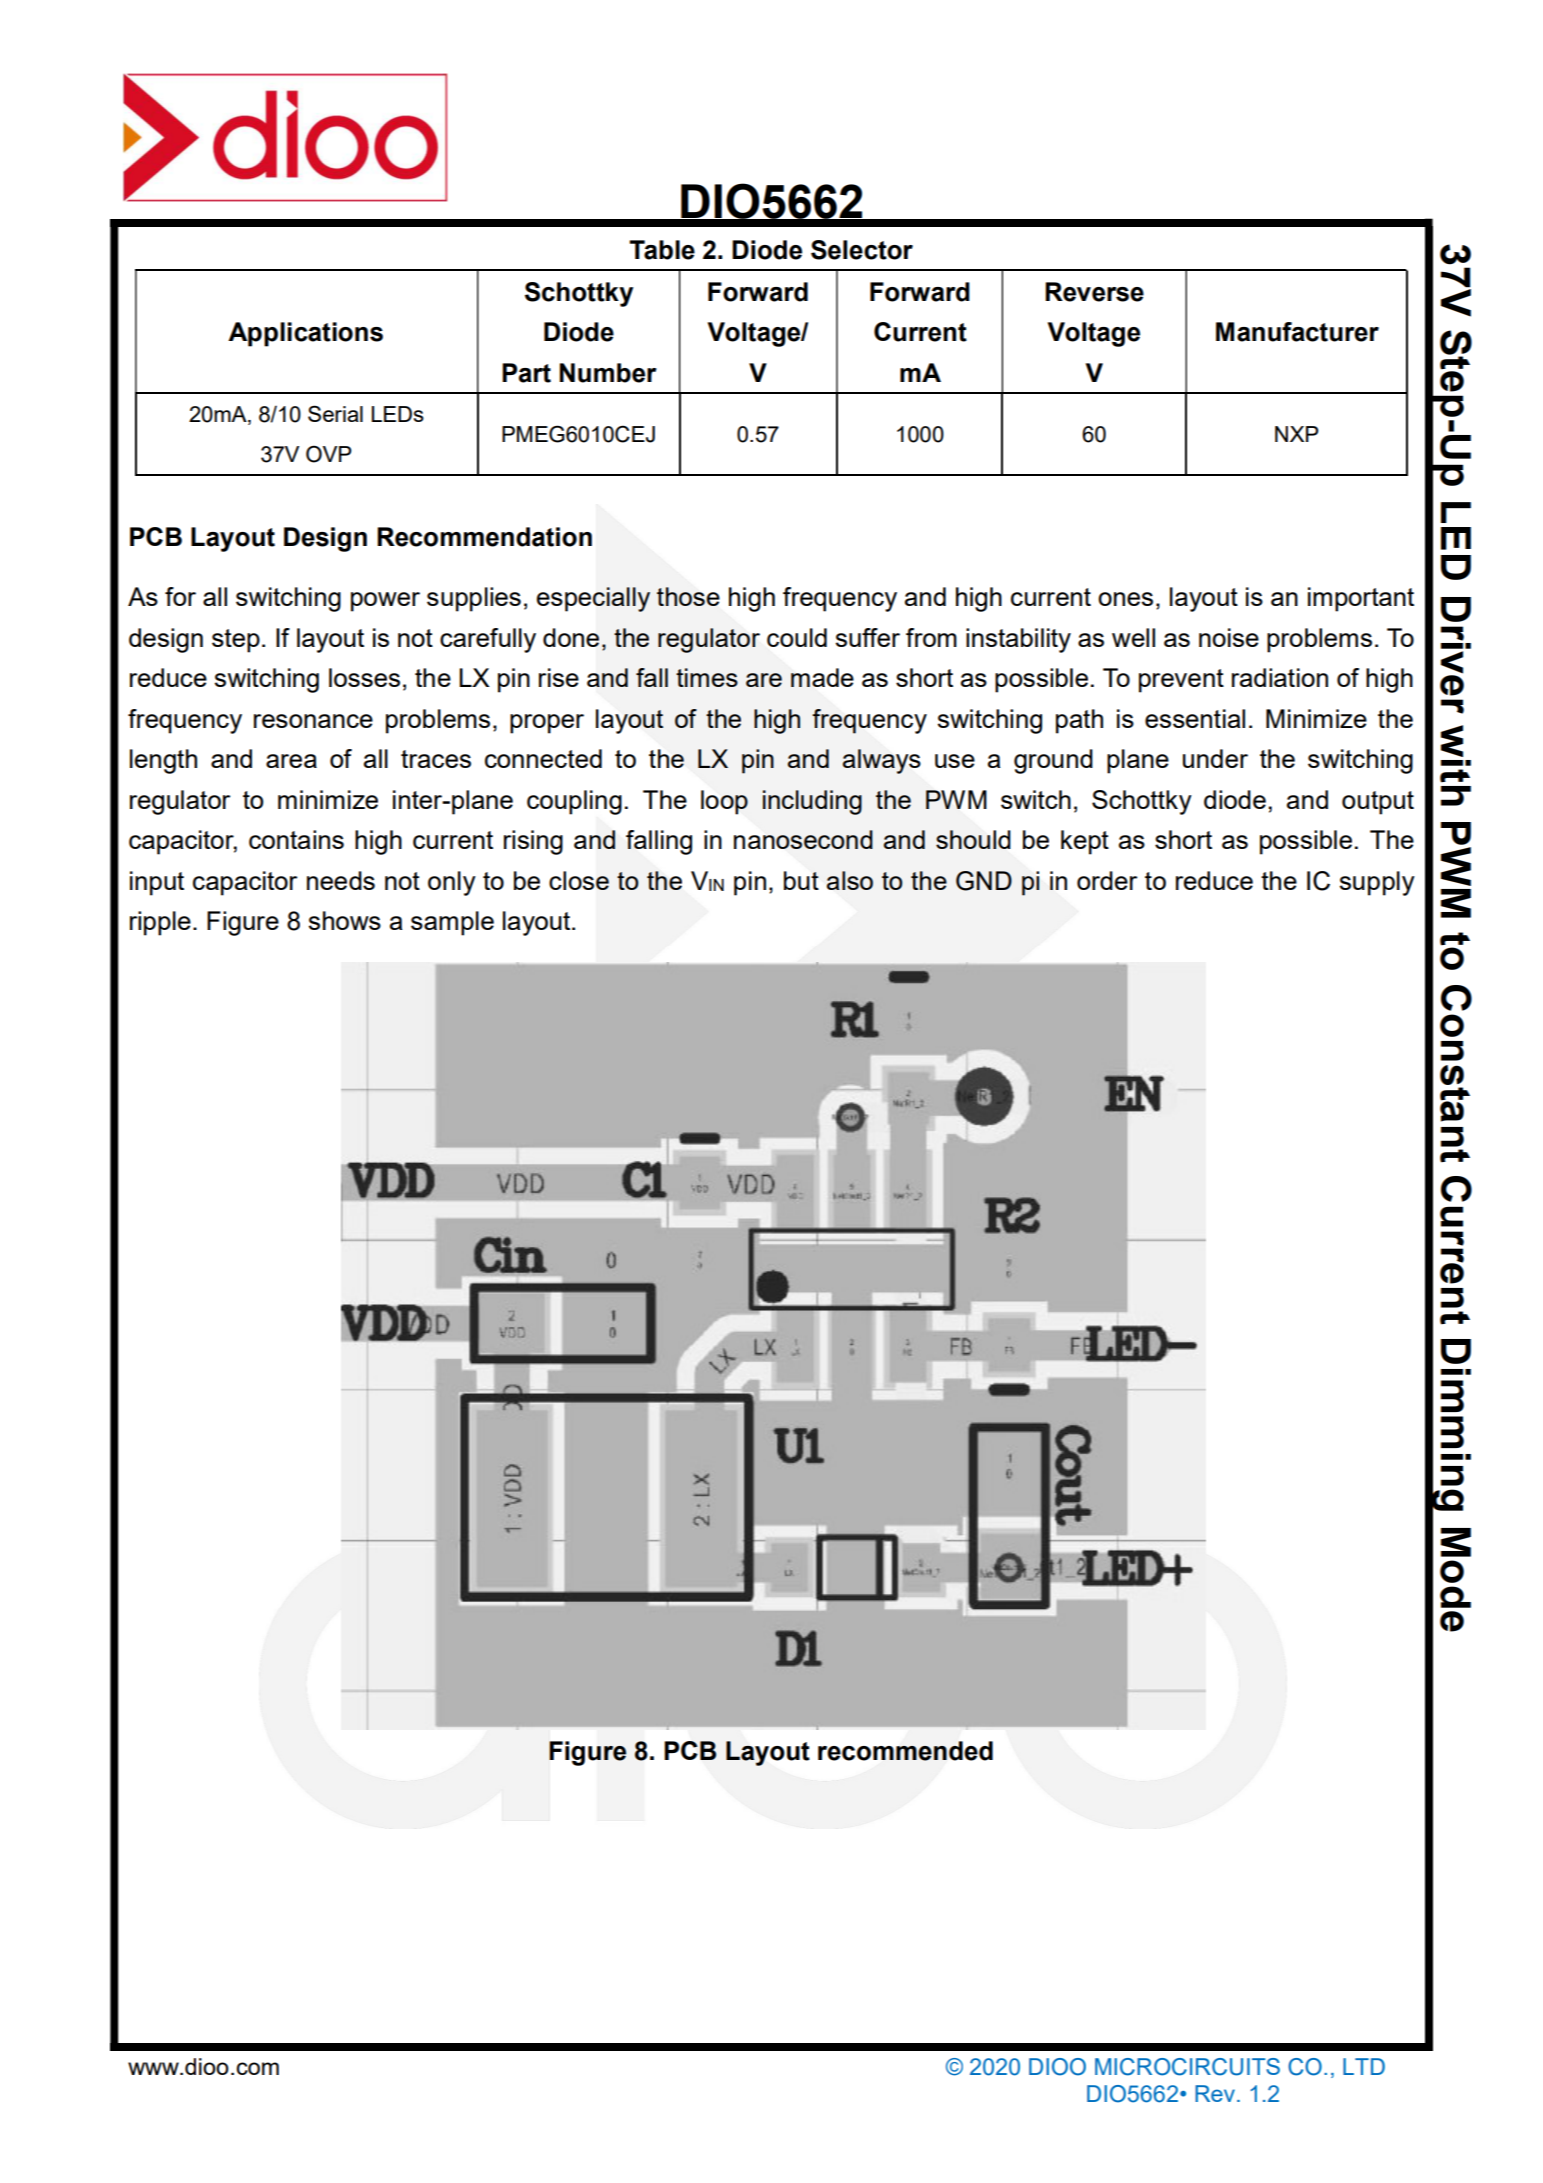 This screenshot has width=1543, height=2183. What do you see at coordinates (1297, 332) in the screenshot?
I see `Manufacturer` at bounding box center [1297, 332].
